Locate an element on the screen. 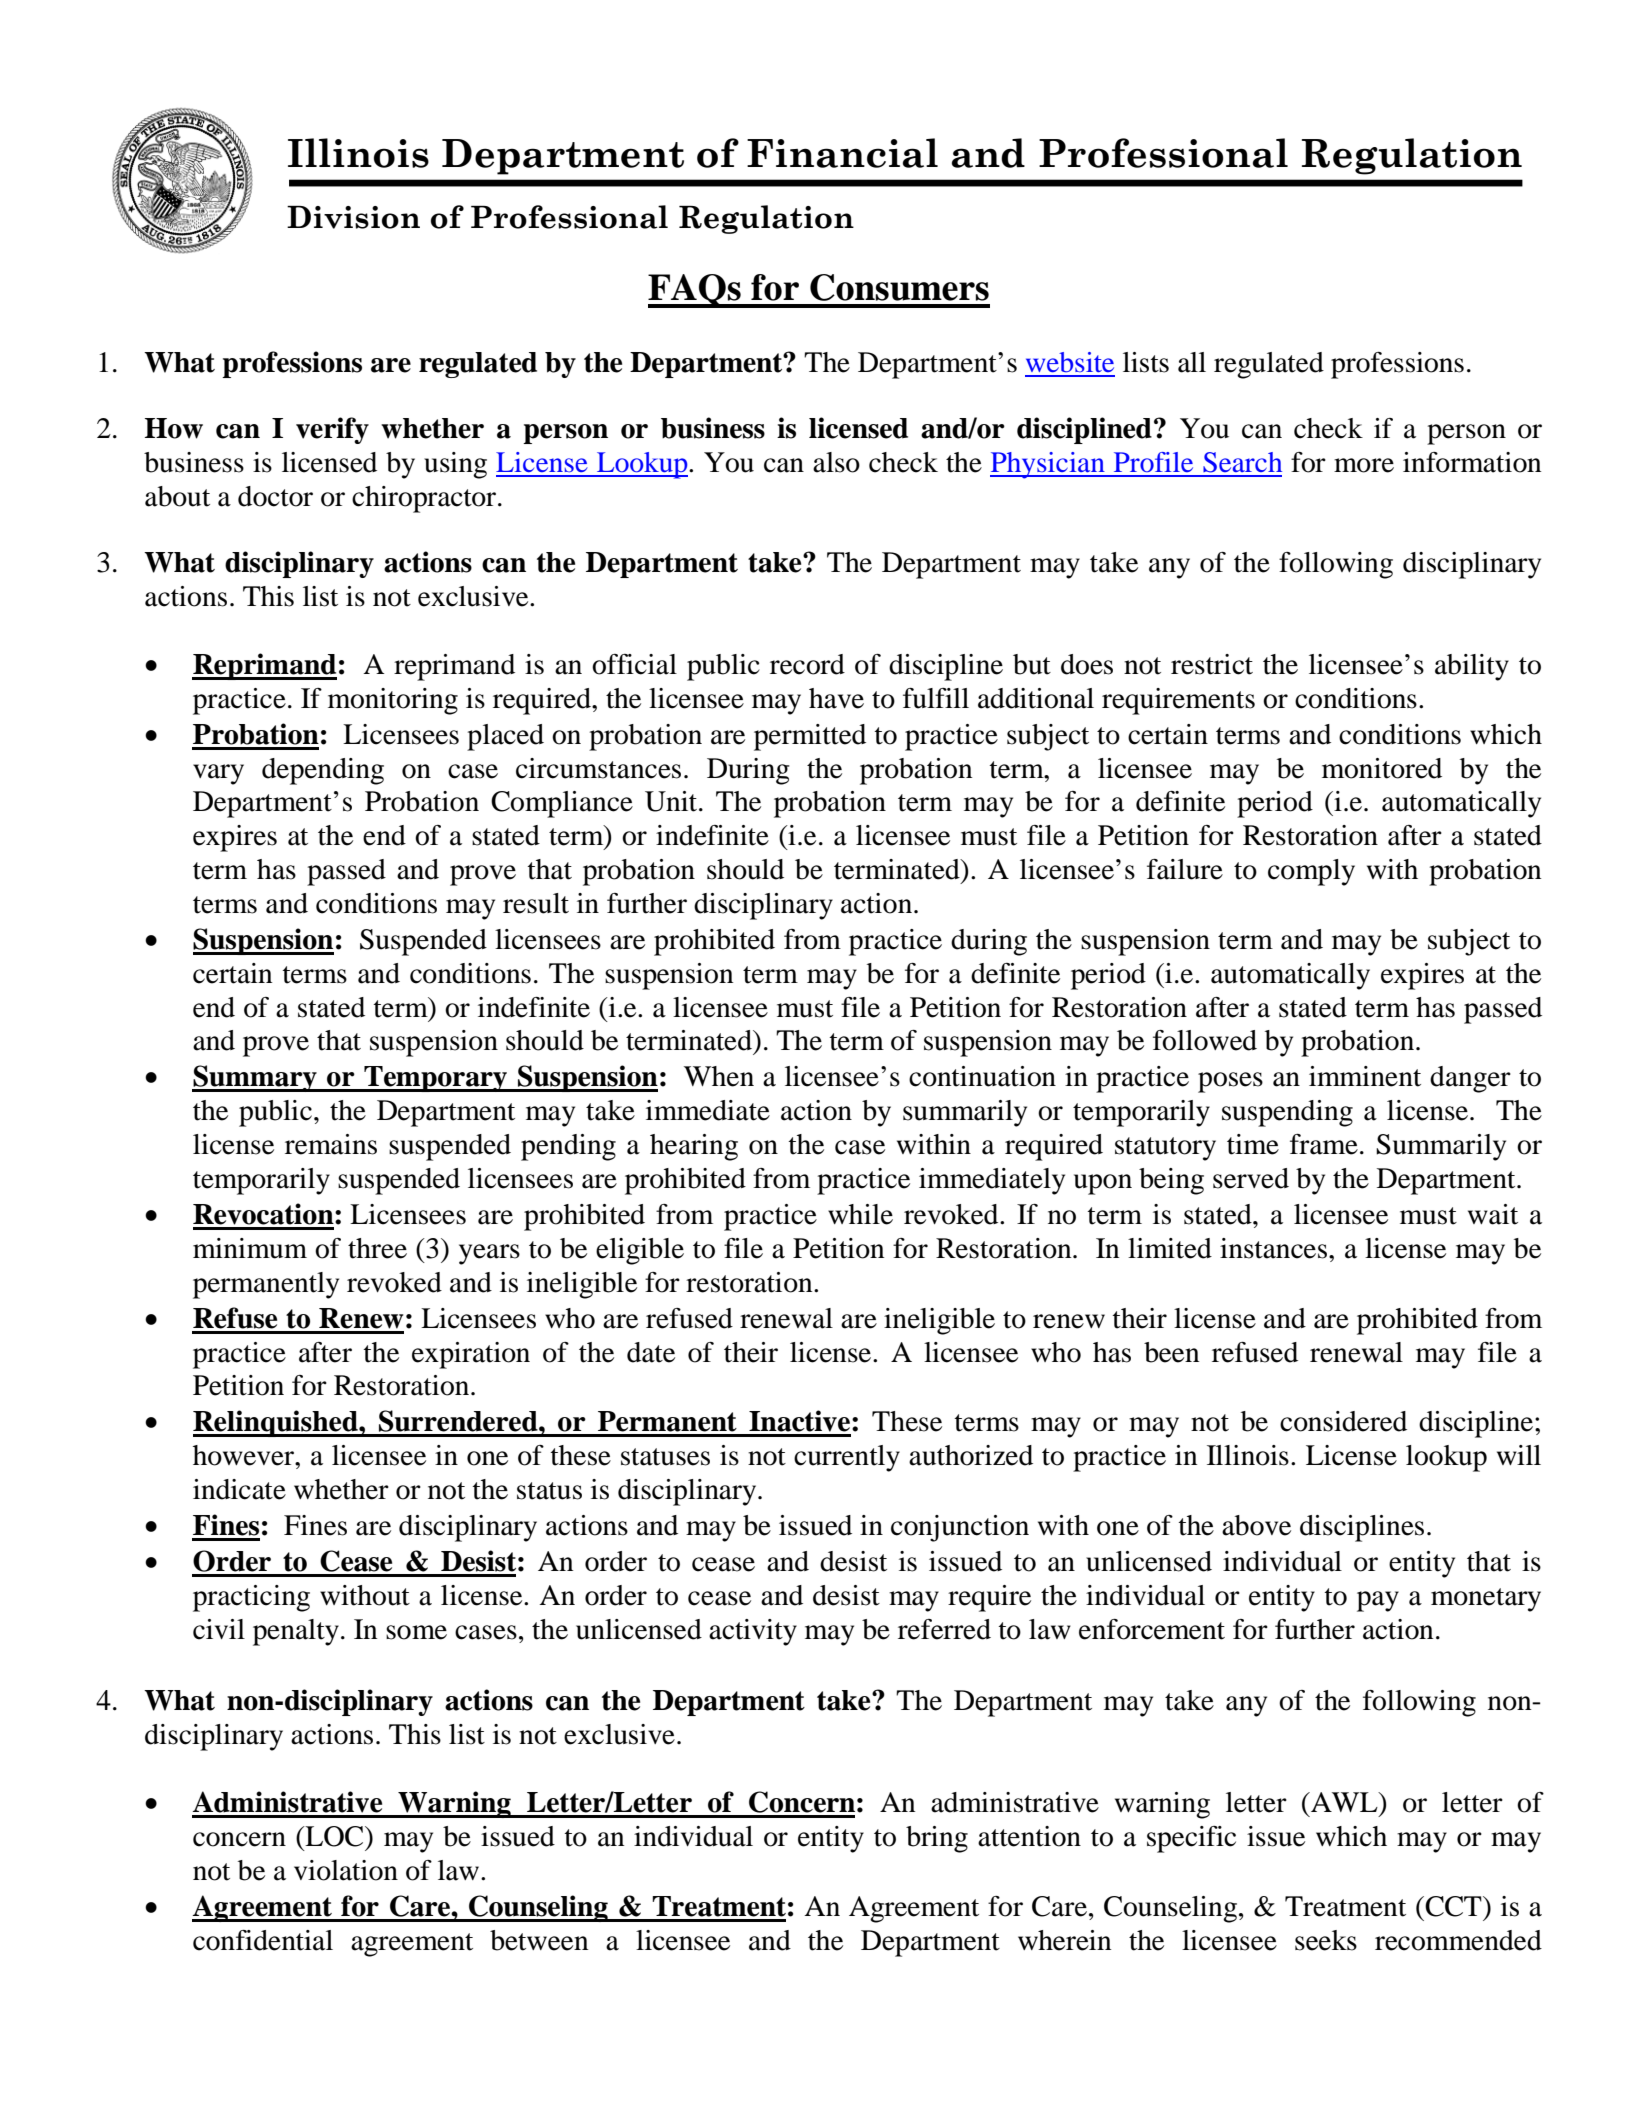 The width and height of the screenshot is (1638, 2120). bring is located at coordinates (937, 1839).
